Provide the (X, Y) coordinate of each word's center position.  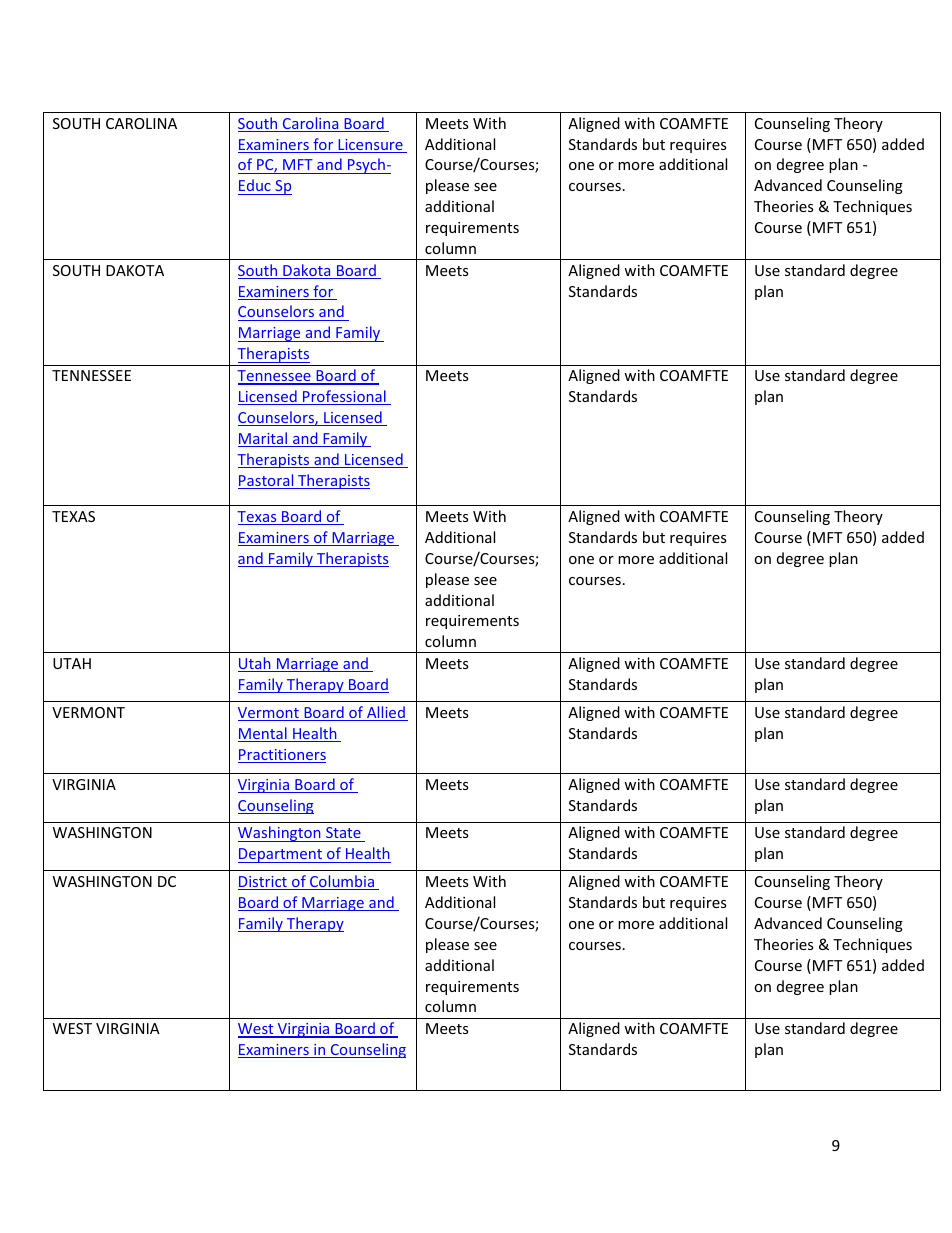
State (343, 834)
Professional (344, 397)
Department (281, 855)
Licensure (370, 146)
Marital (264, 439)
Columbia (342, 882)
